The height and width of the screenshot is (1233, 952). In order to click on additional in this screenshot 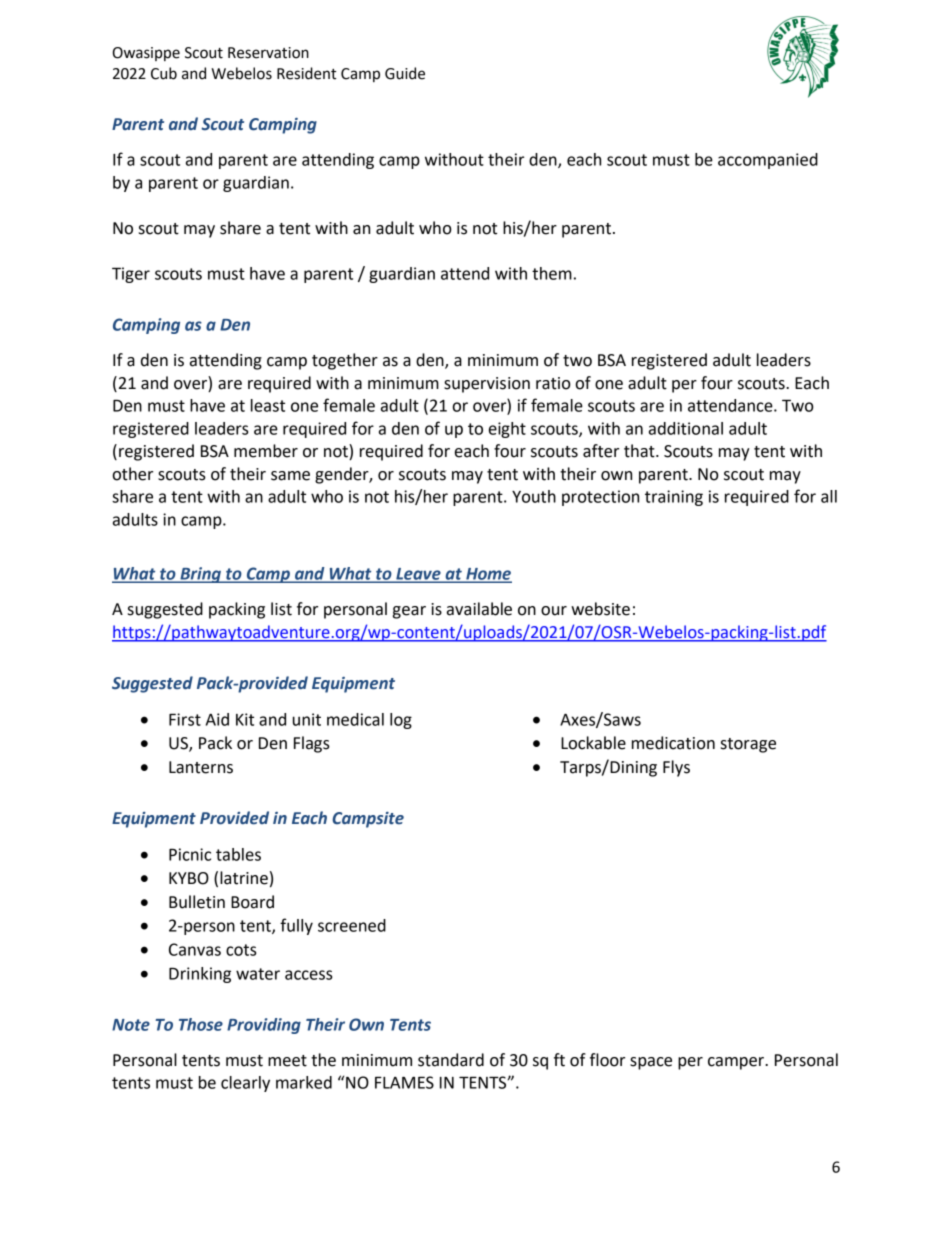, I will do `click(686, 428)`.
